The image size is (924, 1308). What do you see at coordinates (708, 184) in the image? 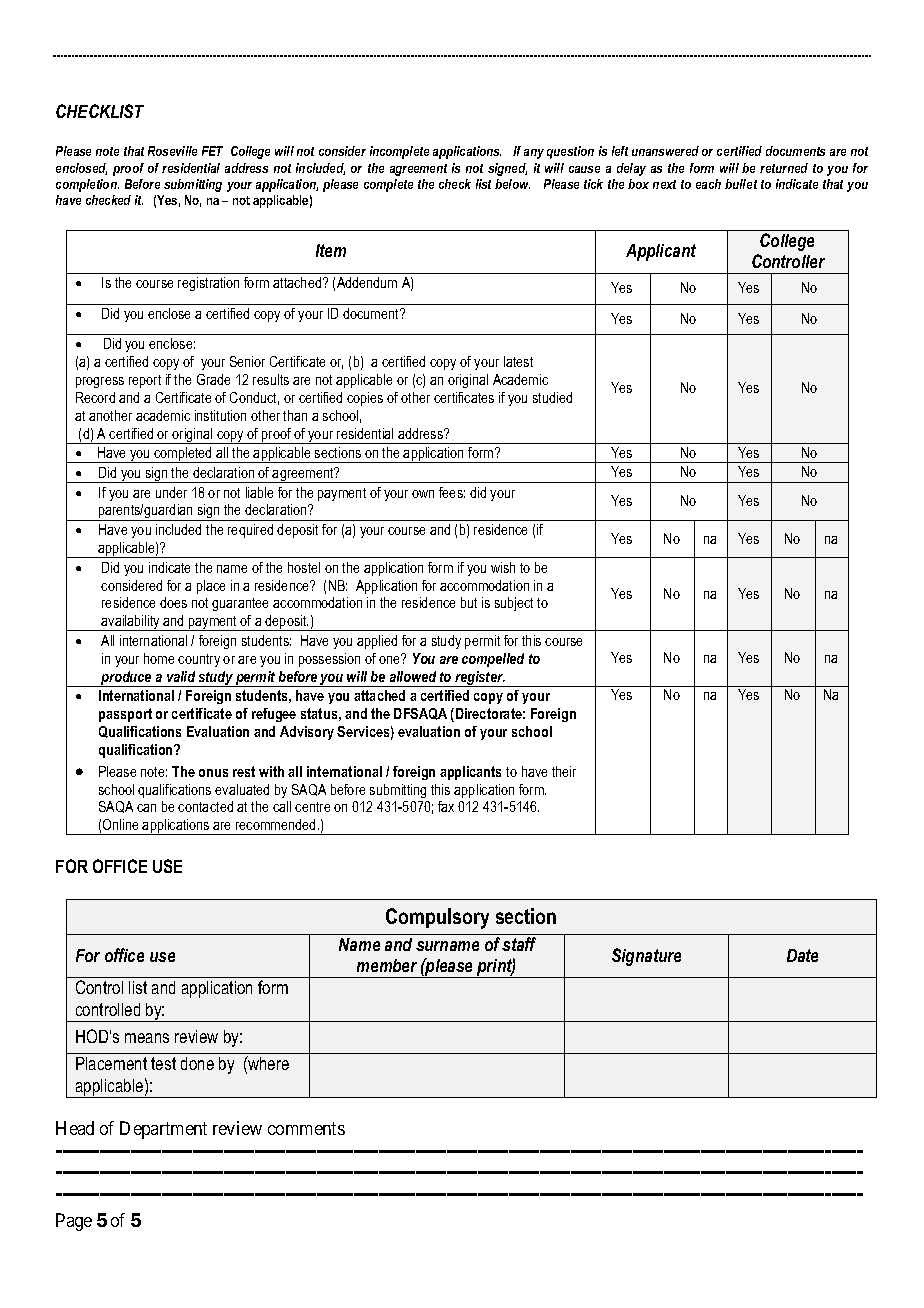
I see `each` at bounding box center [708, 184].
